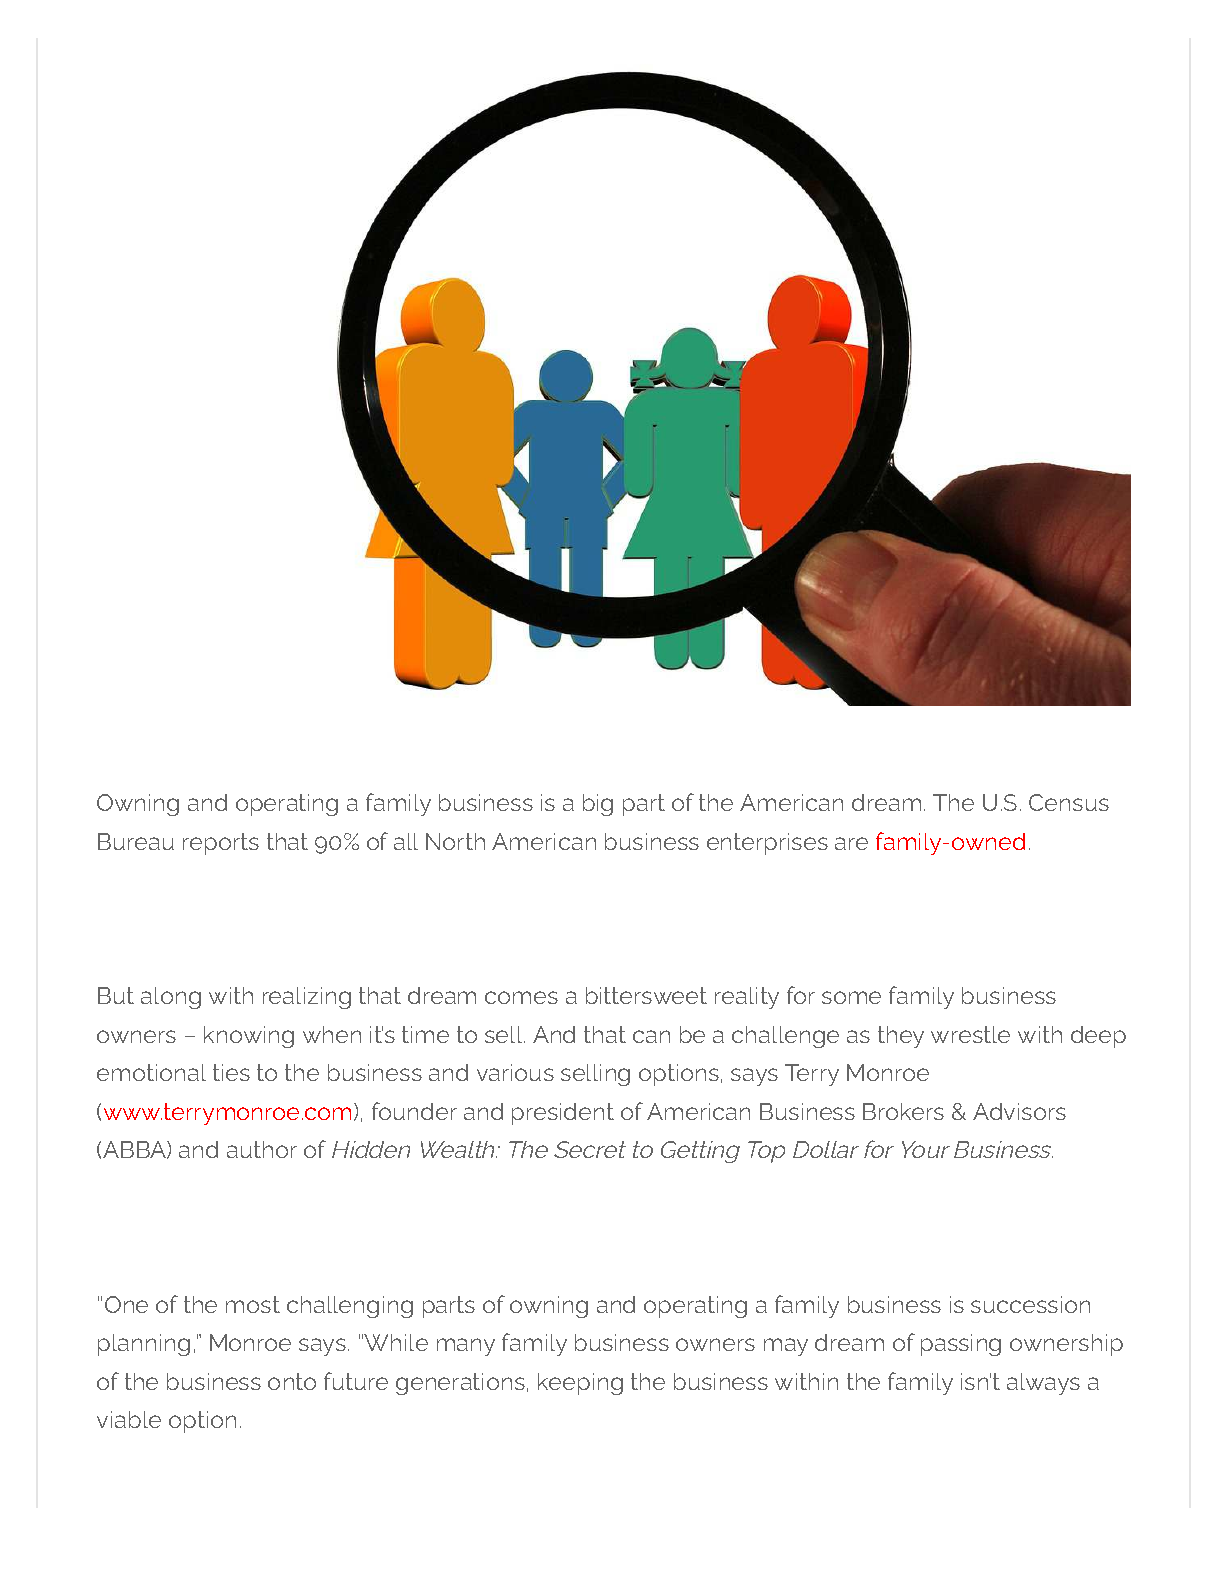 The height and width of the screenshot is (1588, 1227). Describe the element at coordinates (1019, 1111) in the screenshot. I see `Advisors` at that location.
